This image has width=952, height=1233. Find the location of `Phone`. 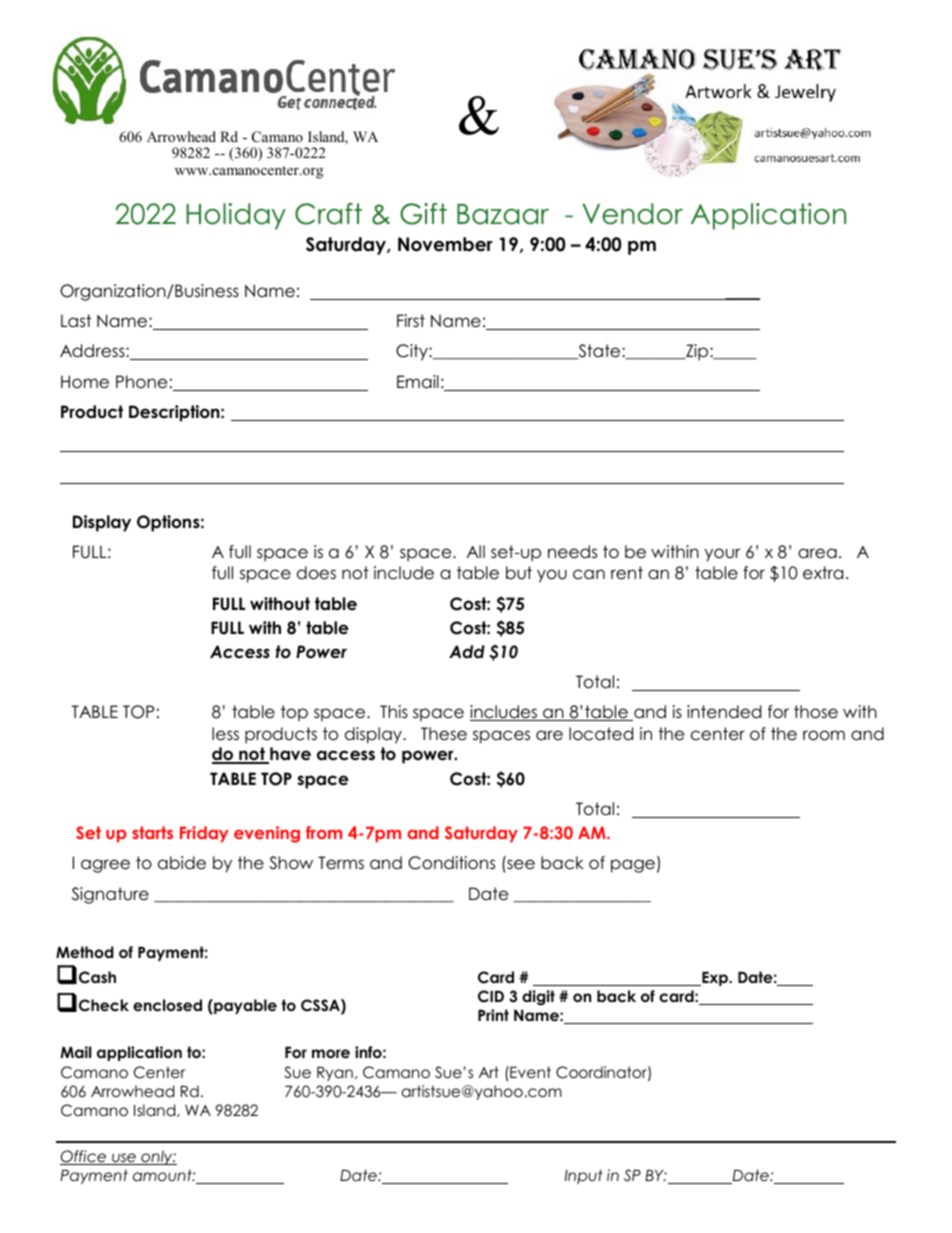

Phone is located at coordinates (141, 382).
